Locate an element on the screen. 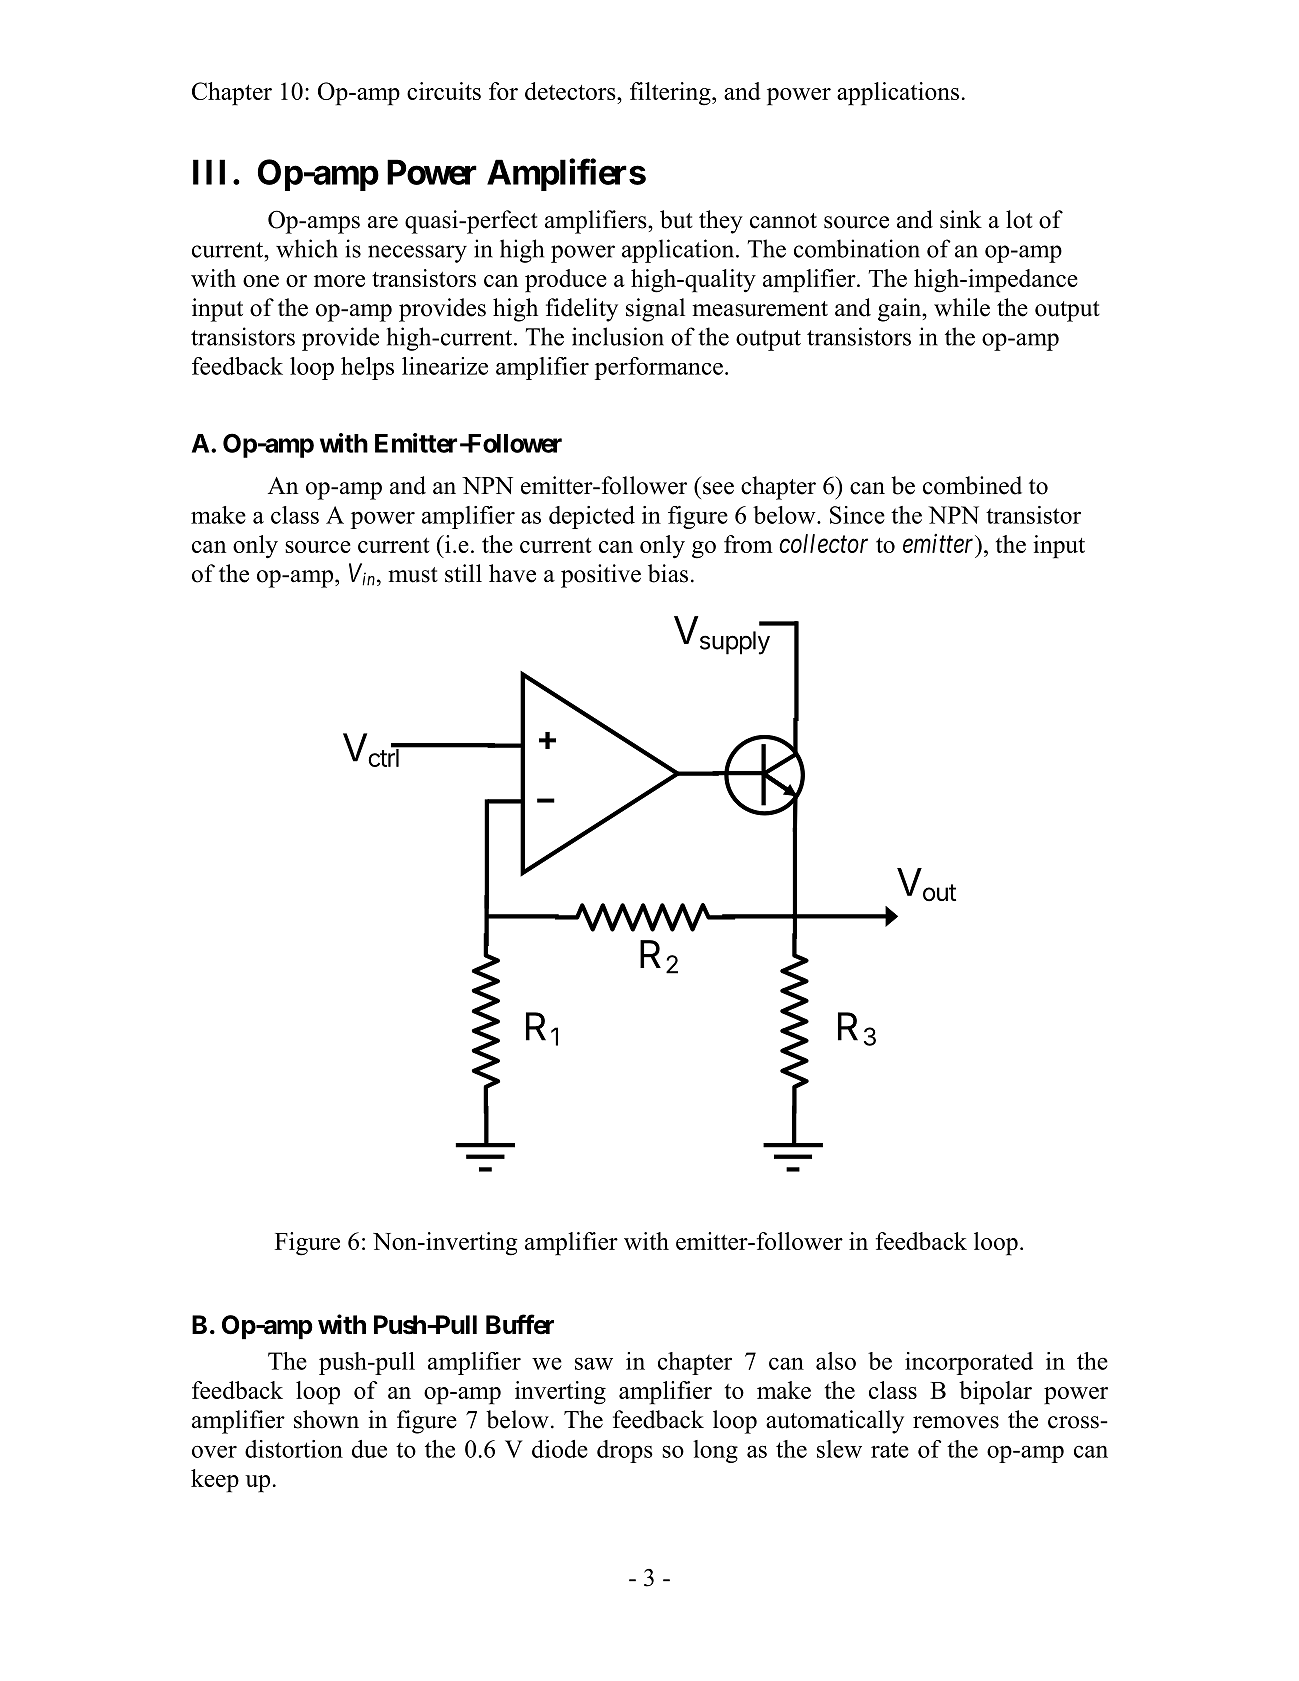 The width and height of the screenshot is (1299, 1681). bias is located at coordinates (668, 573).
